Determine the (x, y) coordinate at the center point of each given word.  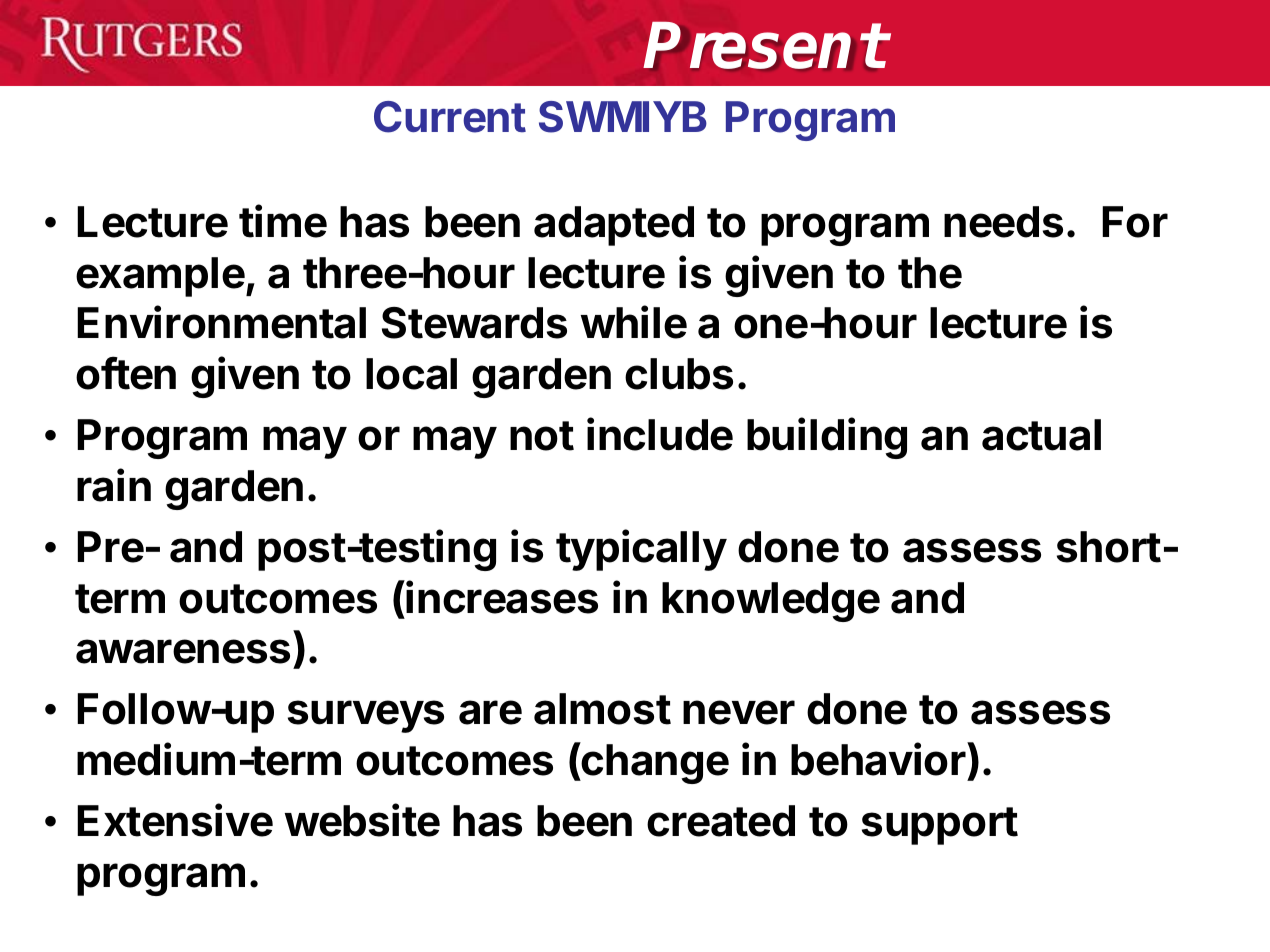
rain (114, 485)
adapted (614, 226)
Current (450, 117)
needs (1003, 222)
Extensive (175, 820)
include (660, 434)
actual (1041, 435)
